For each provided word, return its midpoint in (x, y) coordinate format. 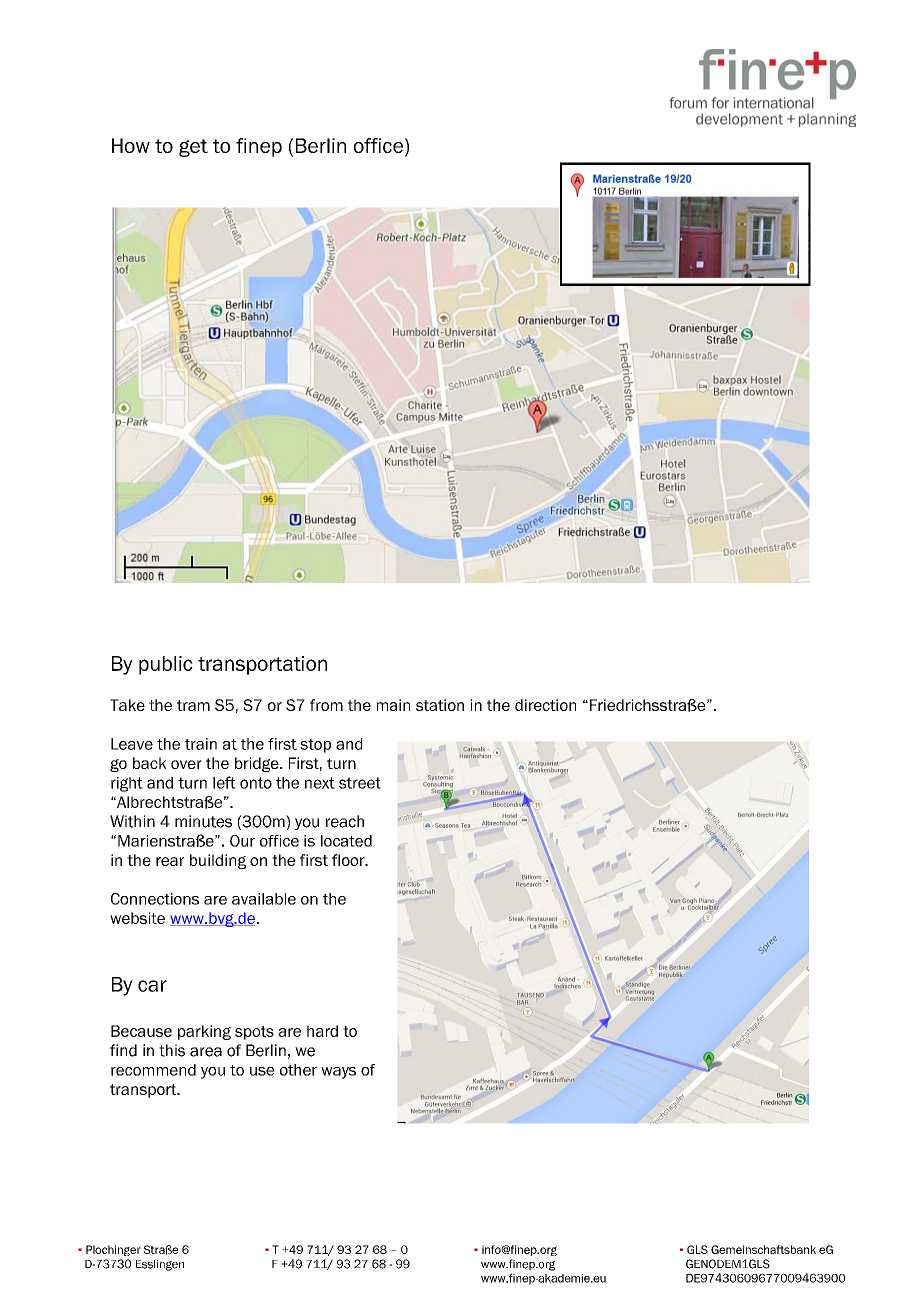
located (346, 841)
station (440, 705)
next (320, 783)
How (131, 145)
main (393, 705)
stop (315, 746)
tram (193, 705)
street (360, 783)
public (166, 665)
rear (170, 861)
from (326, 705)
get (193, 148)
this (172, 1050)
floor (349, 860)
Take (127, 705)
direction (545, 705)
